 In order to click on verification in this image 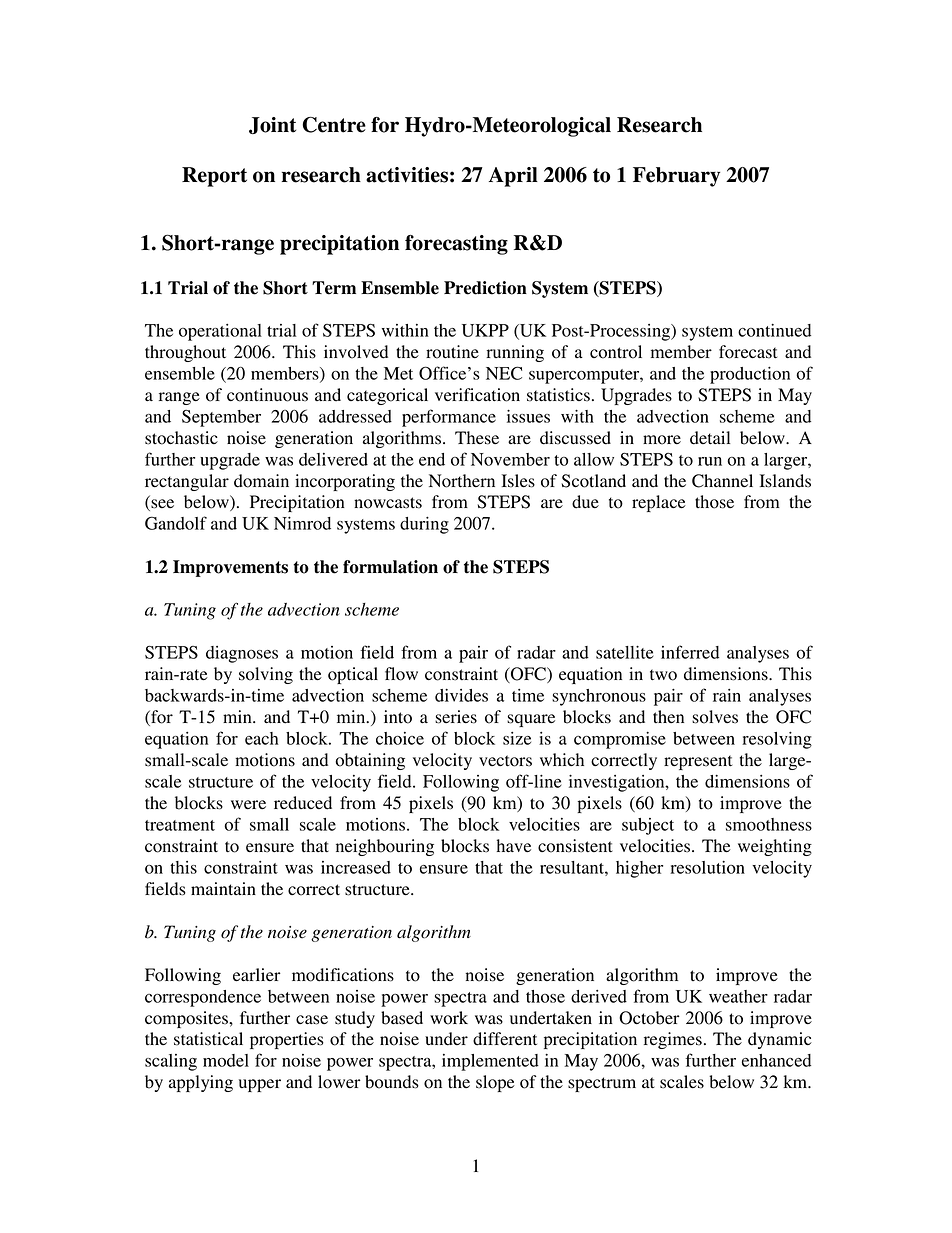, I will do `click(477, 395)`.
